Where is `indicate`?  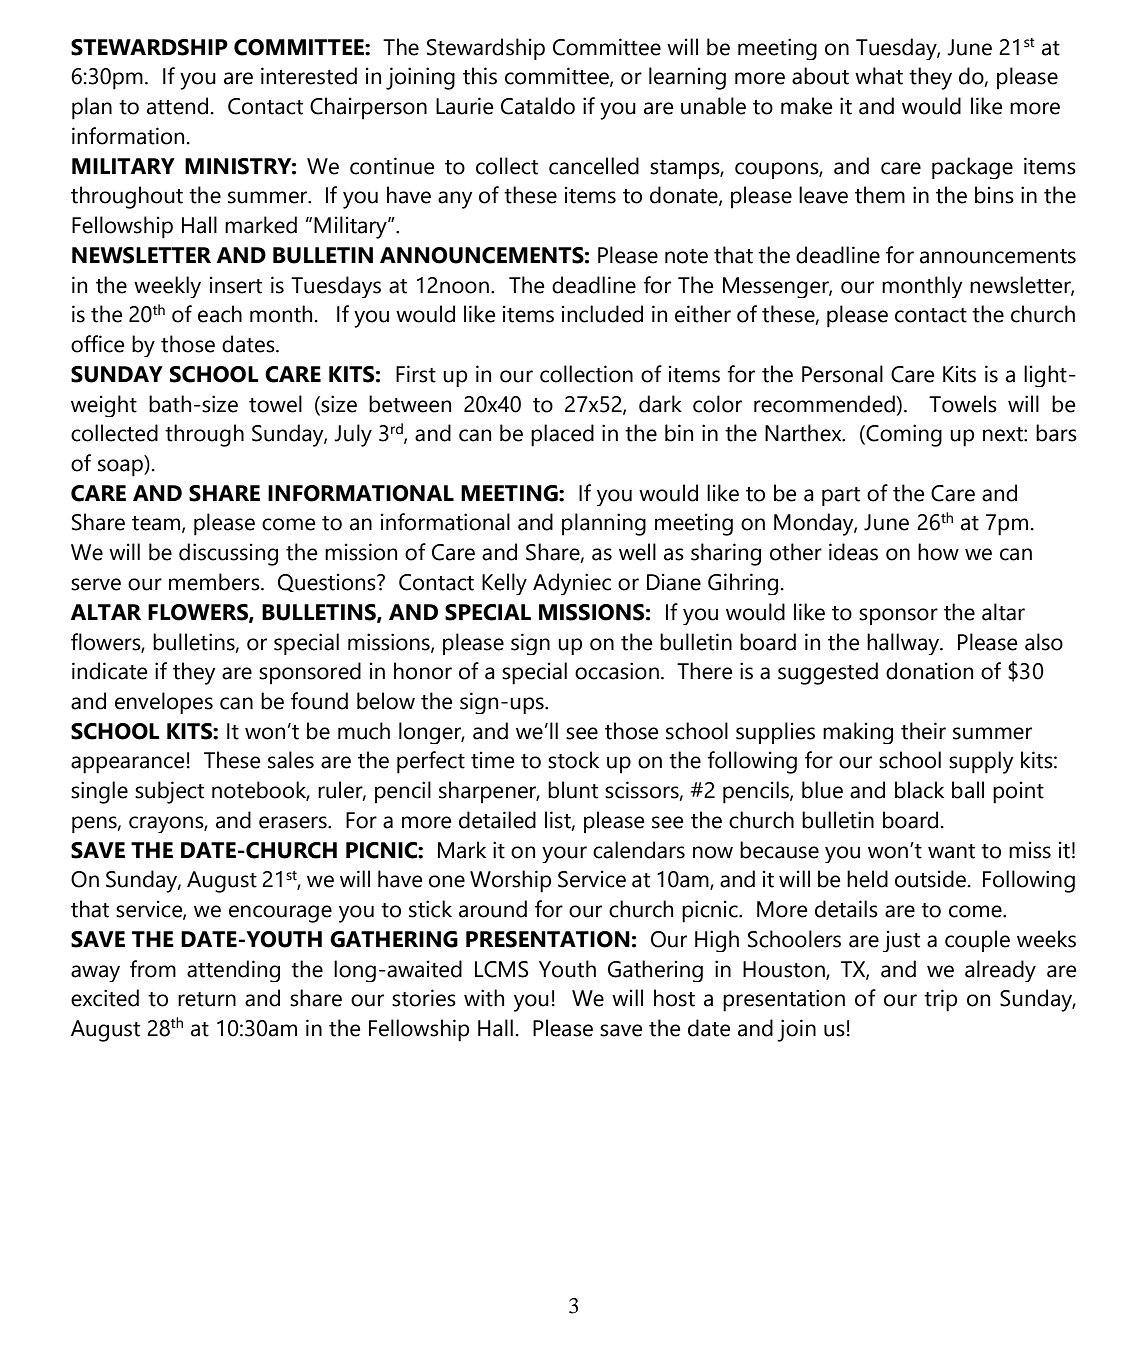
indicate is located at coordinates (109, 671).
